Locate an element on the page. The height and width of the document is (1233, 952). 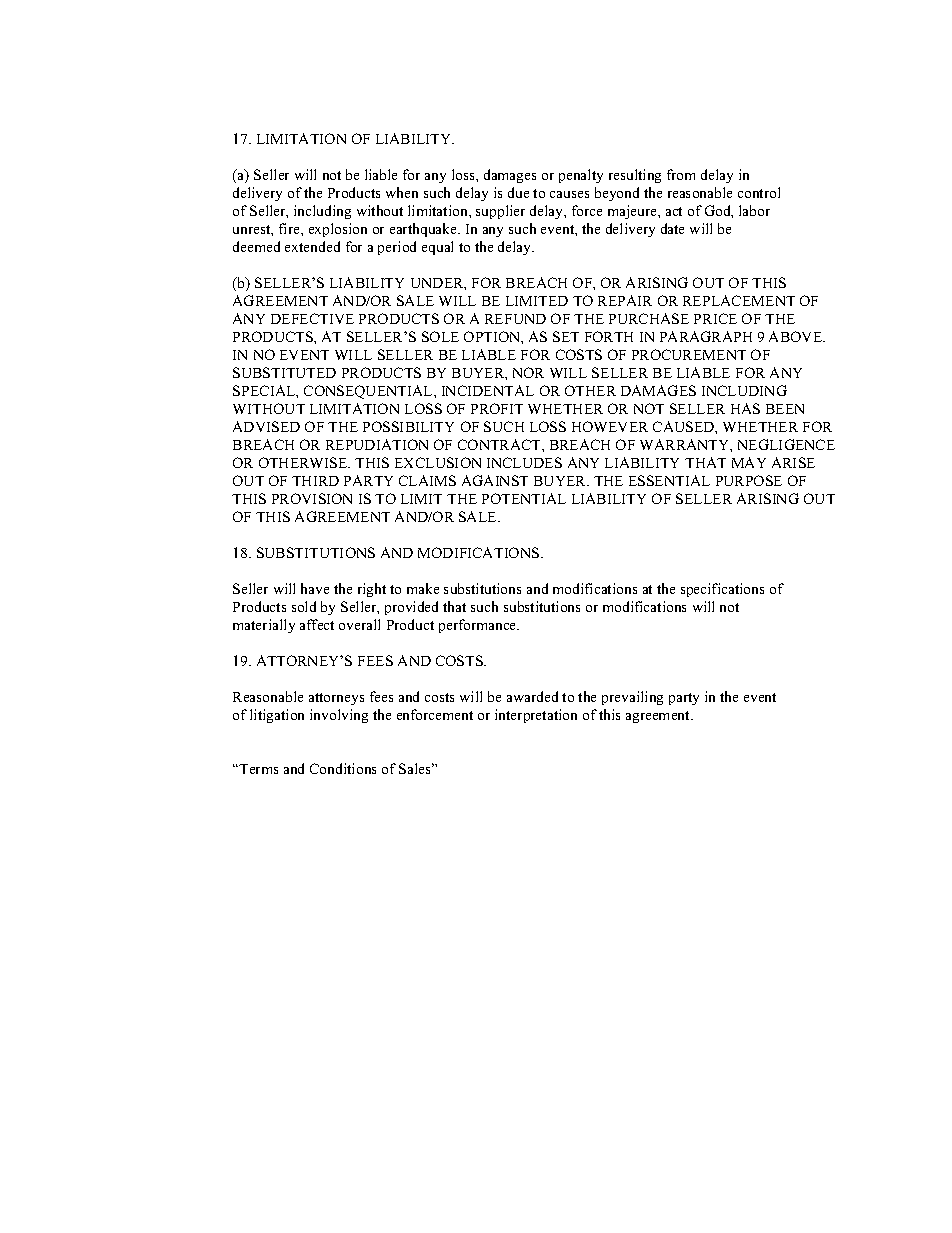
THIRD is located at coordinates (315, 481).
